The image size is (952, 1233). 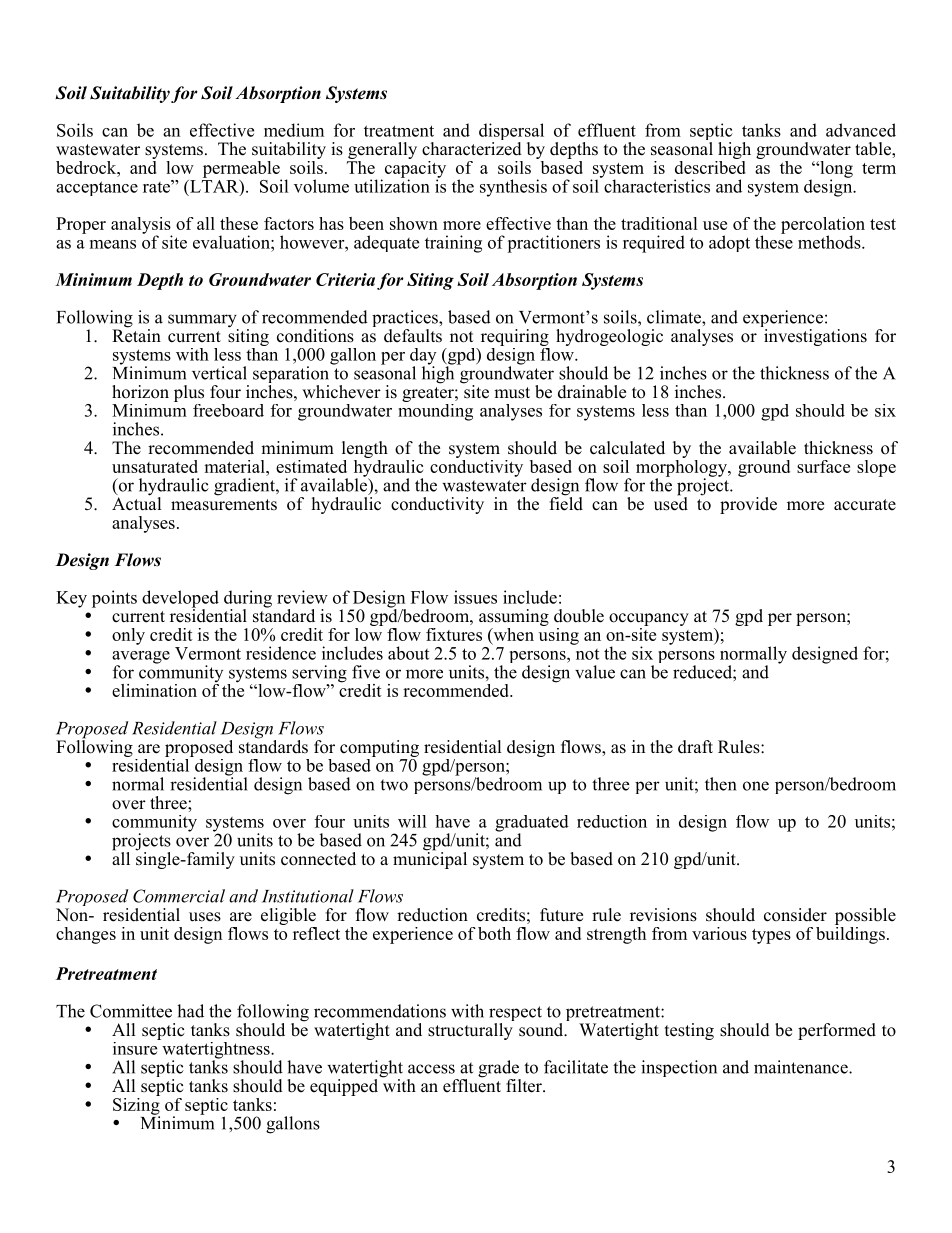 What do you see at coordinates (180, 600) in the screenshot?
I see `developed` at bounding box center [180, 600].
